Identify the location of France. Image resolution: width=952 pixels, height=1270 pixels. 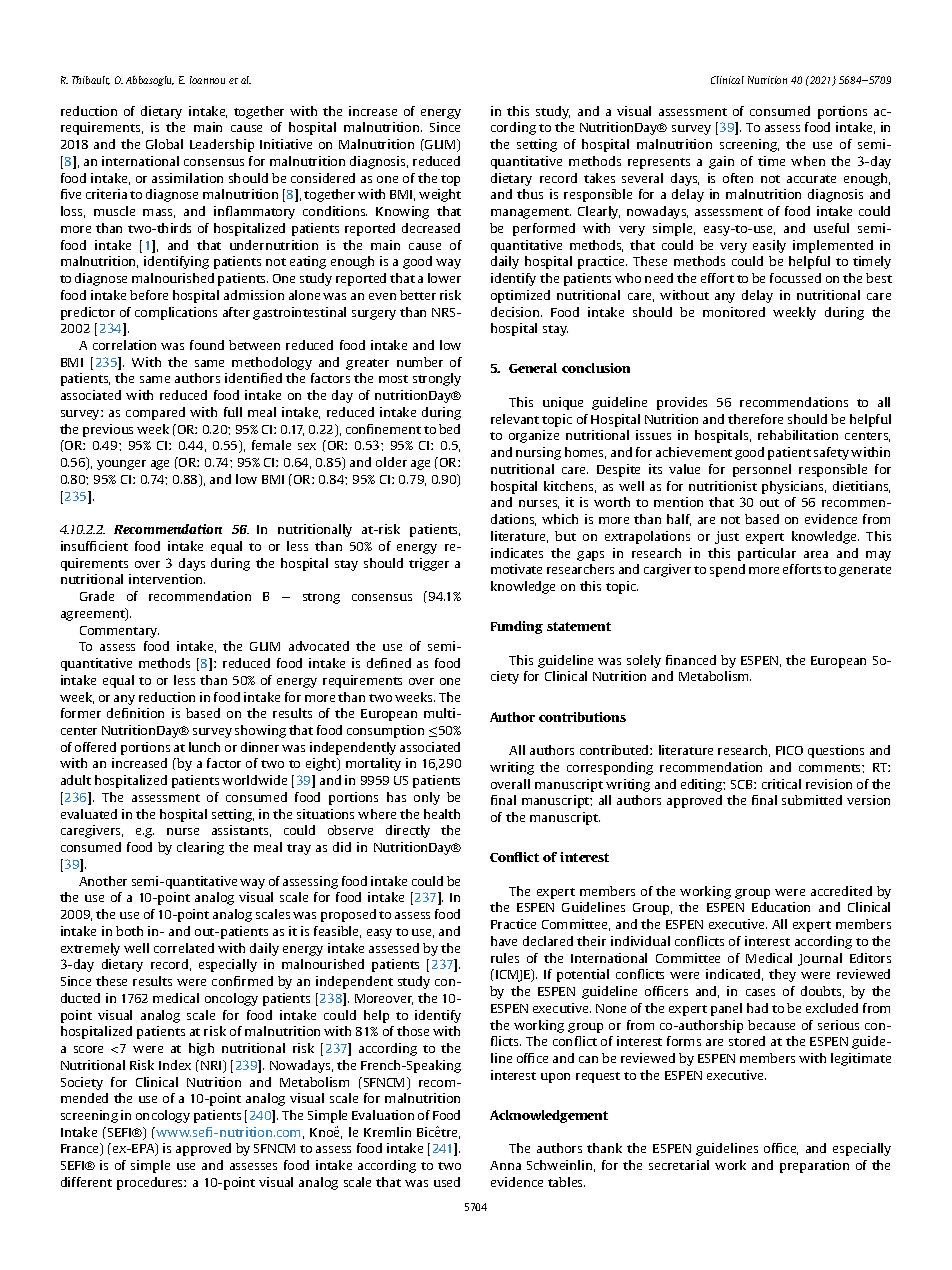
(81, 1149).
